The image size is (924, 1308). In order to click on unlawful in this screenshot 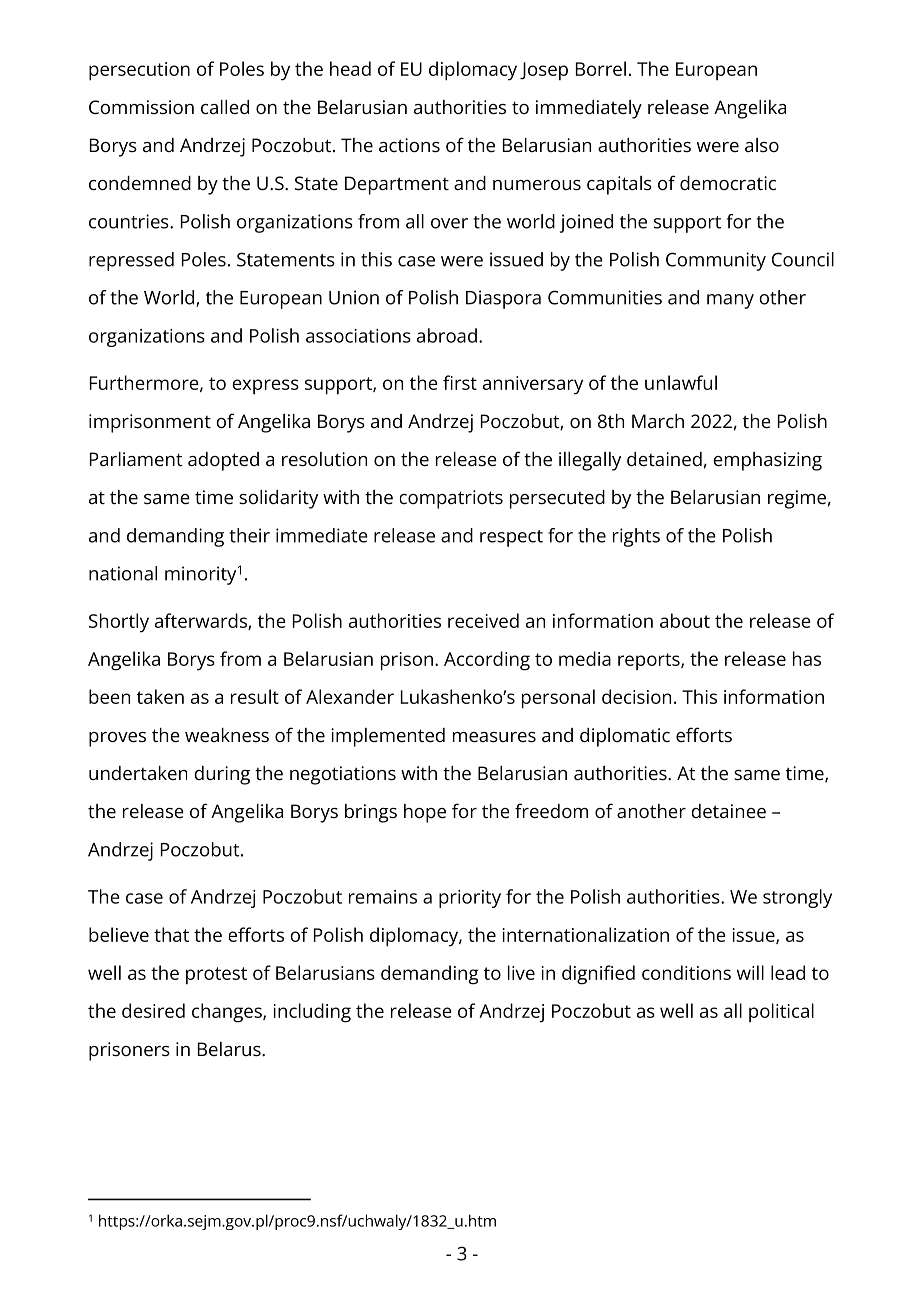, I will do `click(681, 382)`.
